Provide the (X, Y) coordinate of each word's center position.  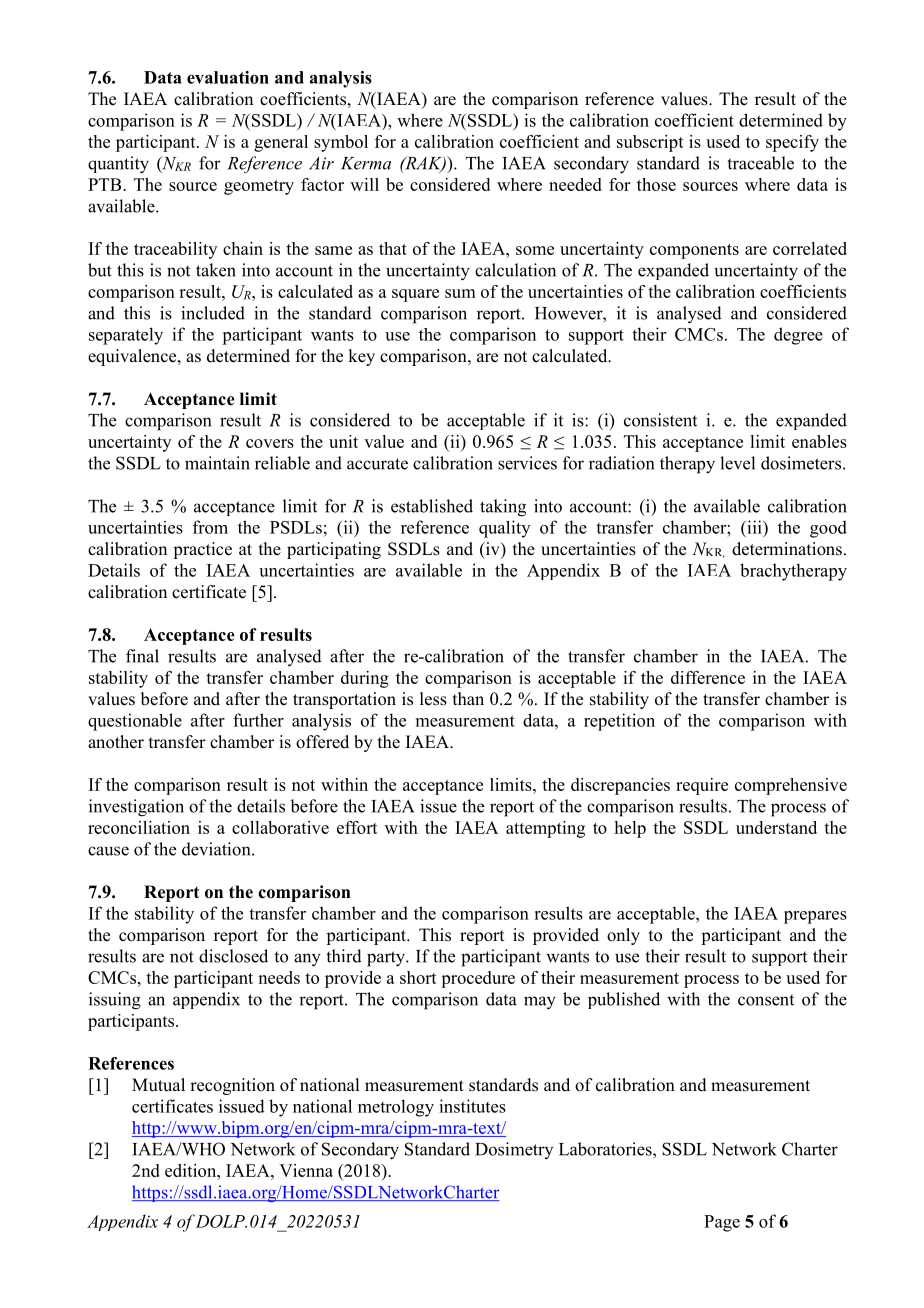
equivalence (133, 357)
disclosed (233, 956)
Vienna (306, 1170)
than (468, 698)
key (361, 357)
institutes (472, 1106)
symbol (341, 143)
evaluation (228, 77)
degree (798, 336)
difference (708, 677)
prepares (815, 917)
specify (792, 143)
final (142, 656)
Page (722, 1223)
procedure (478, 979)
